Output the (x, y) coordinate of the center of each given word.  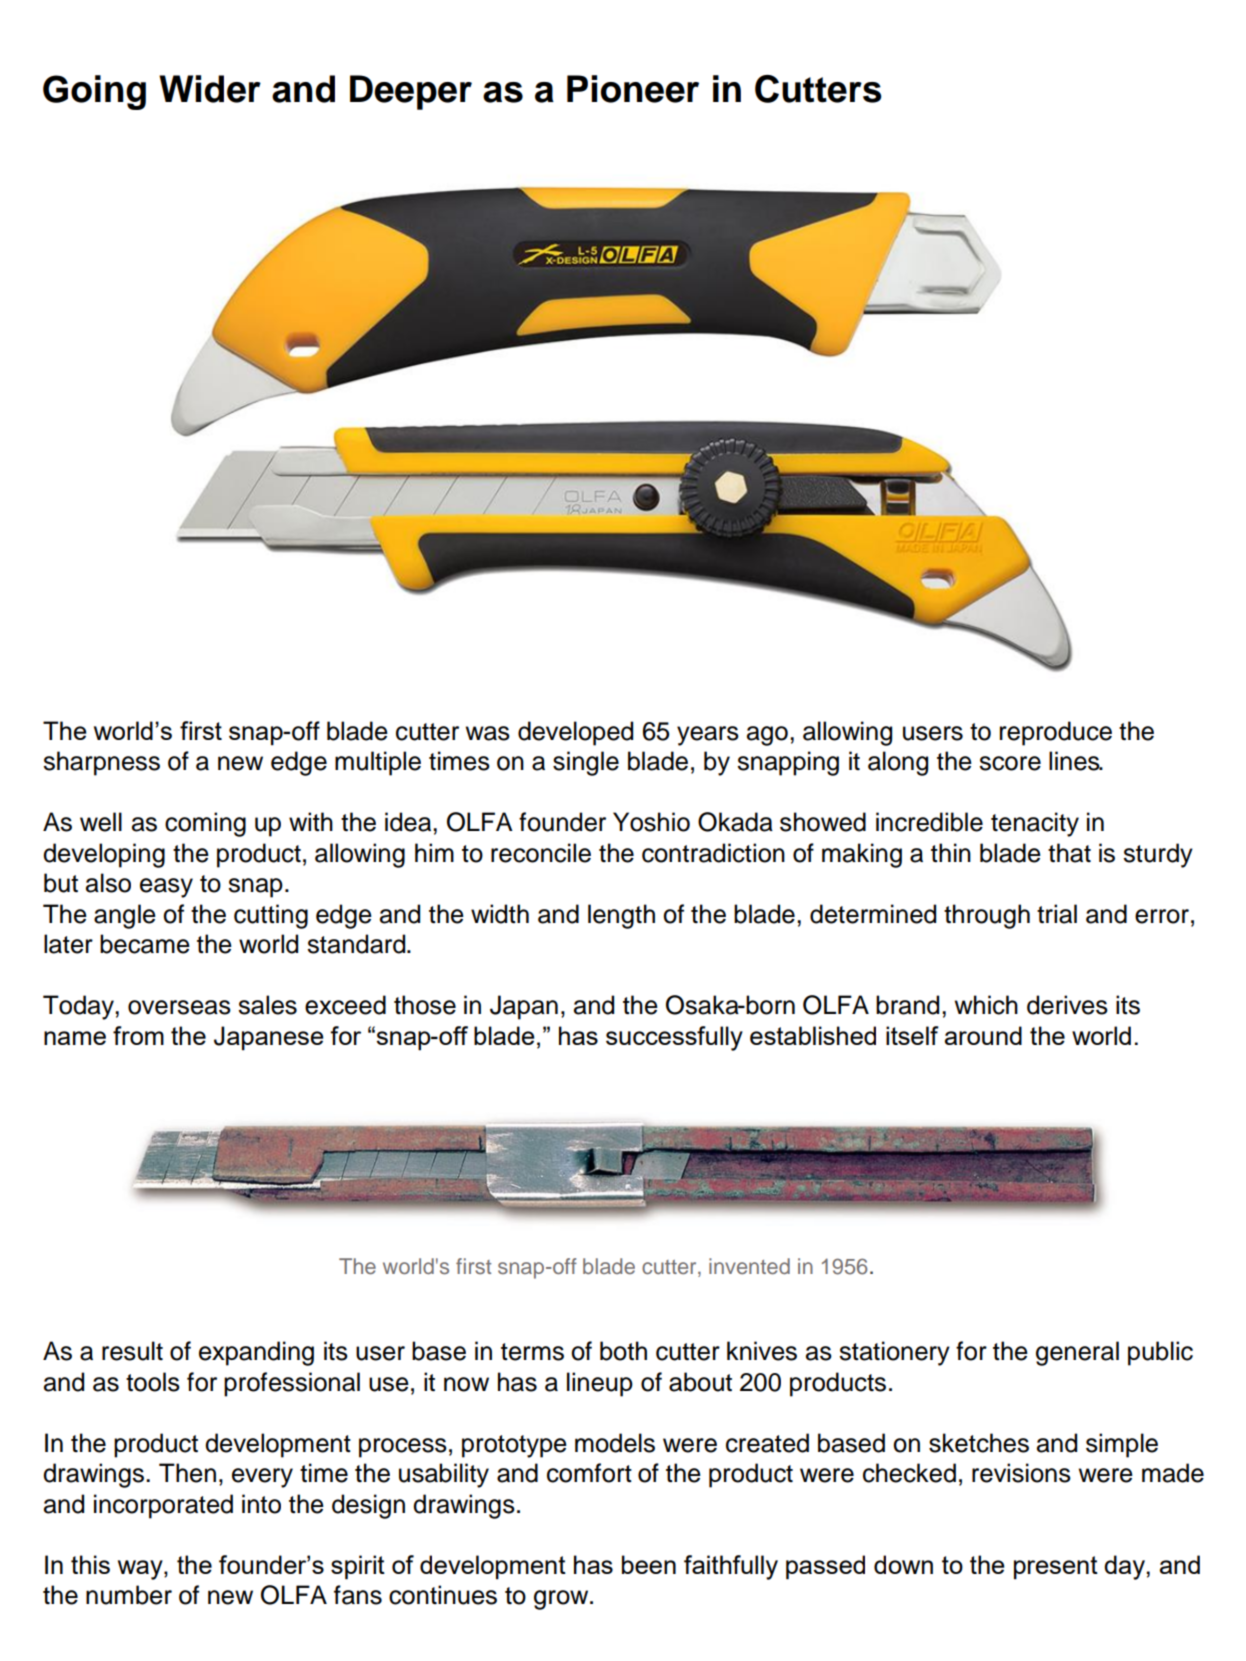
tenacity (1035, 824)
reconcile (541, 853)
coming (205, 824)
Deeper (411, 92)
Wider (210, 89)
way (141, 1570)
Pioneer (633, 89)
